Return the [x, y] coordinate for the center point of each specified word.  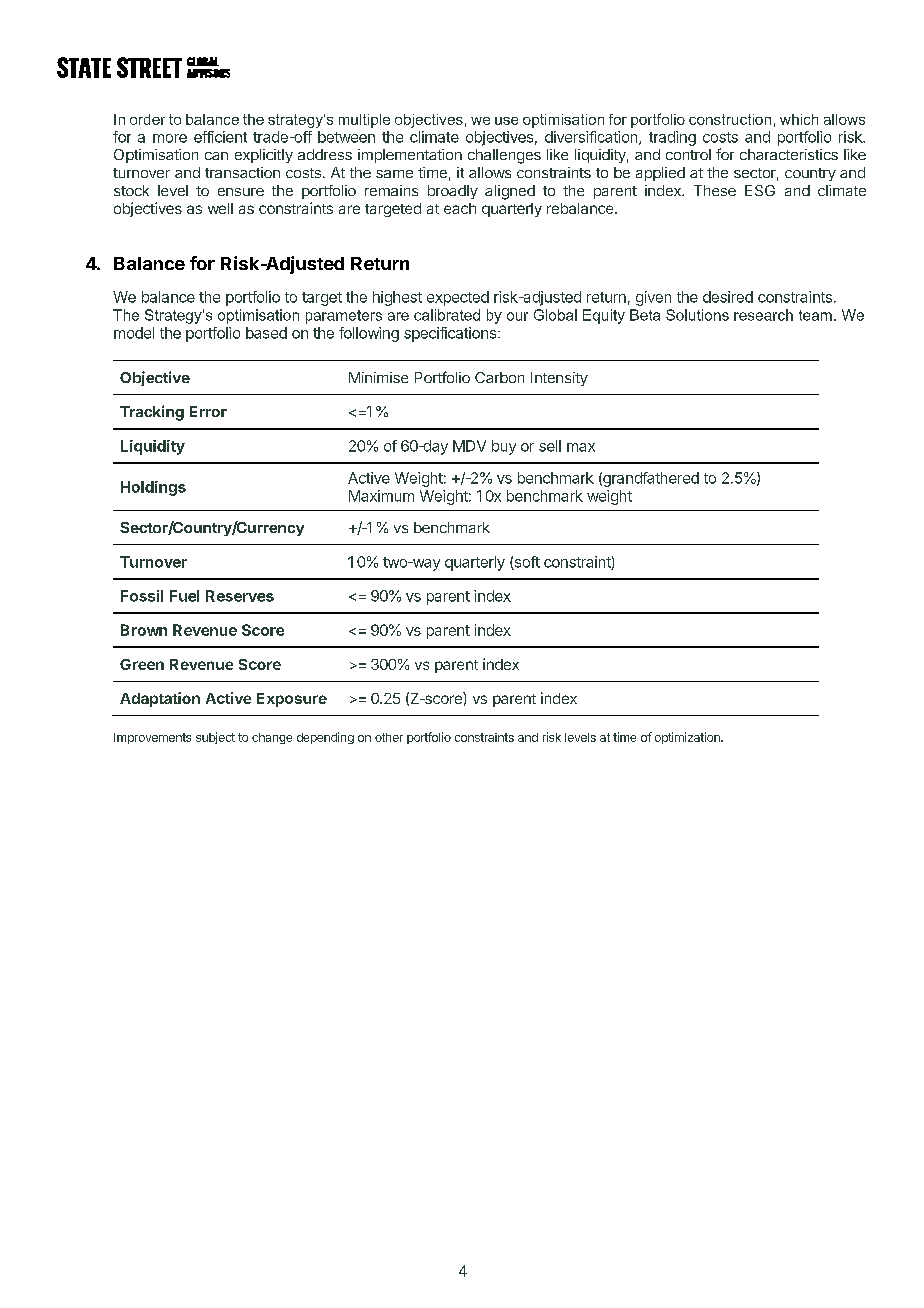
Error [208, 411]
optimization [688, 738]
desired [728, 297]
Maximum [381, 496]
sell [550, 446]
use [506, 121]
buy [504, 447]
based [266, 333]
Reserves [240, 596]
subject [215, 738]
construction [730, 119]
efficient [220, 137]
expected [458, 298]
